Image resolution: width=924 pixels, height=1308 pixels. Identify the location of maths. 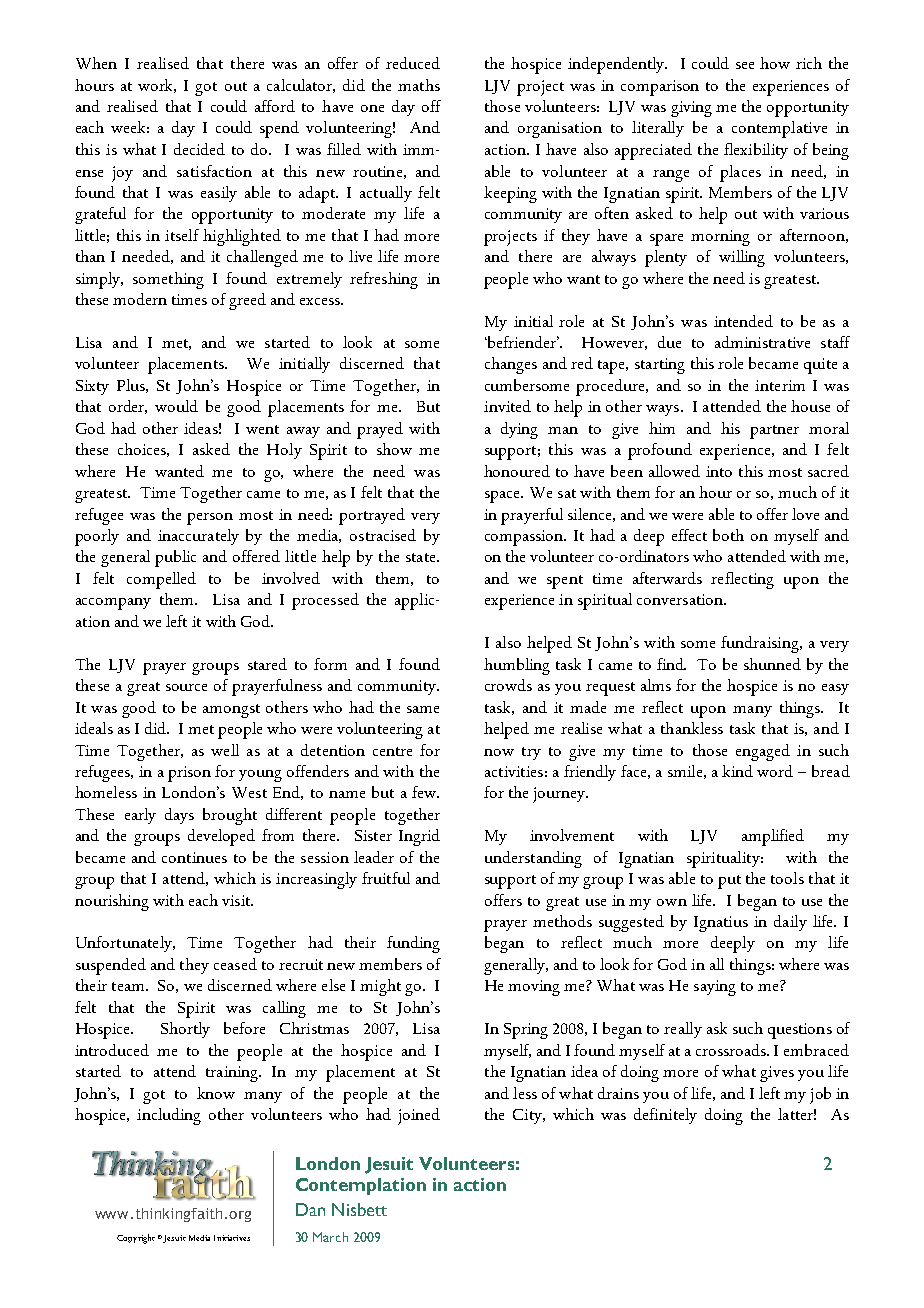
(419, 85).
